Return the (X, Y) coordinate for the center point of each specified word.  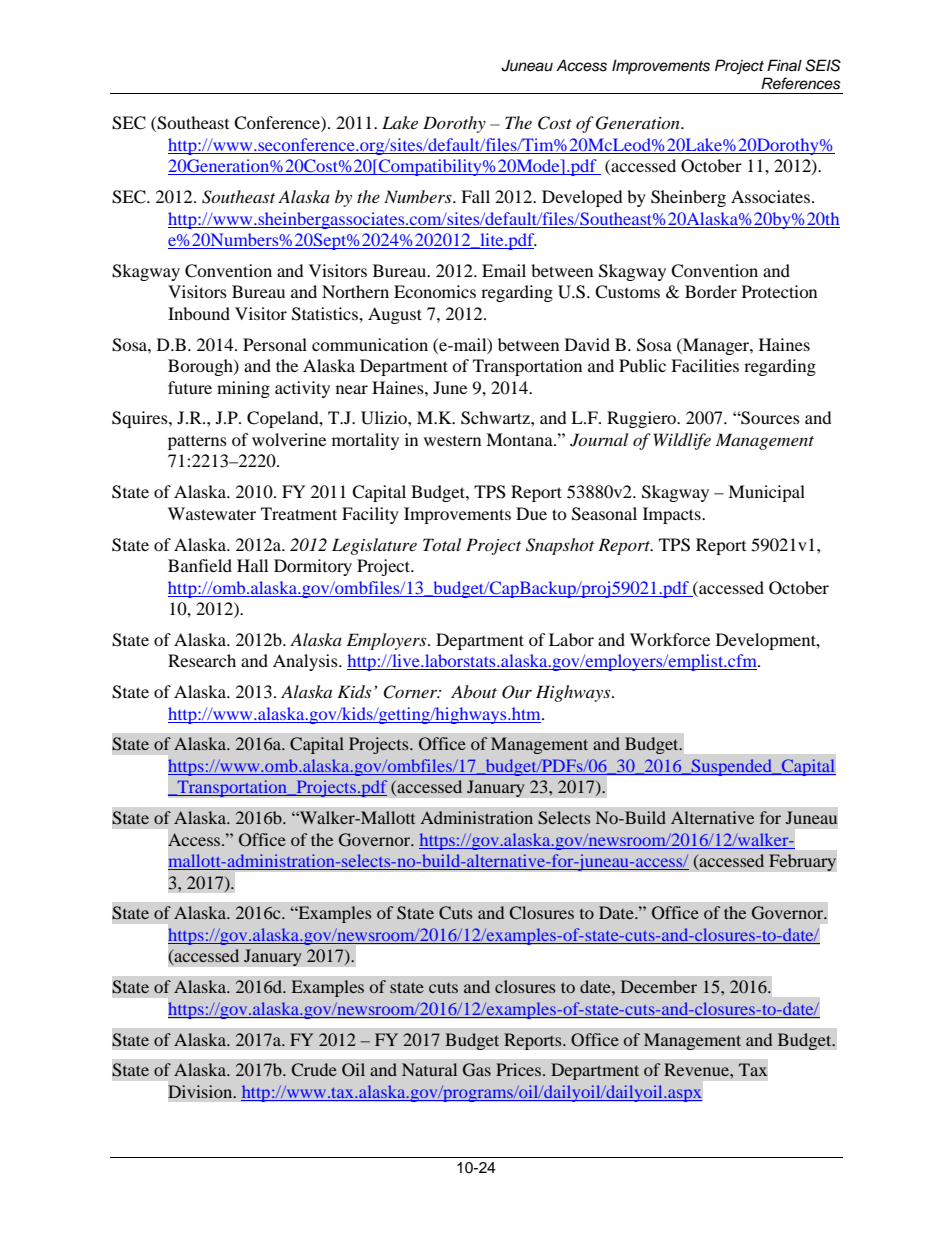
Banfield (200, 565)
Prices (520, 1069)
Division (201, 1091)
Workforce (670, 639)
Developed (582, 198)
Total (442, 544)
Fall (475, 196)
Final (784, 65)
